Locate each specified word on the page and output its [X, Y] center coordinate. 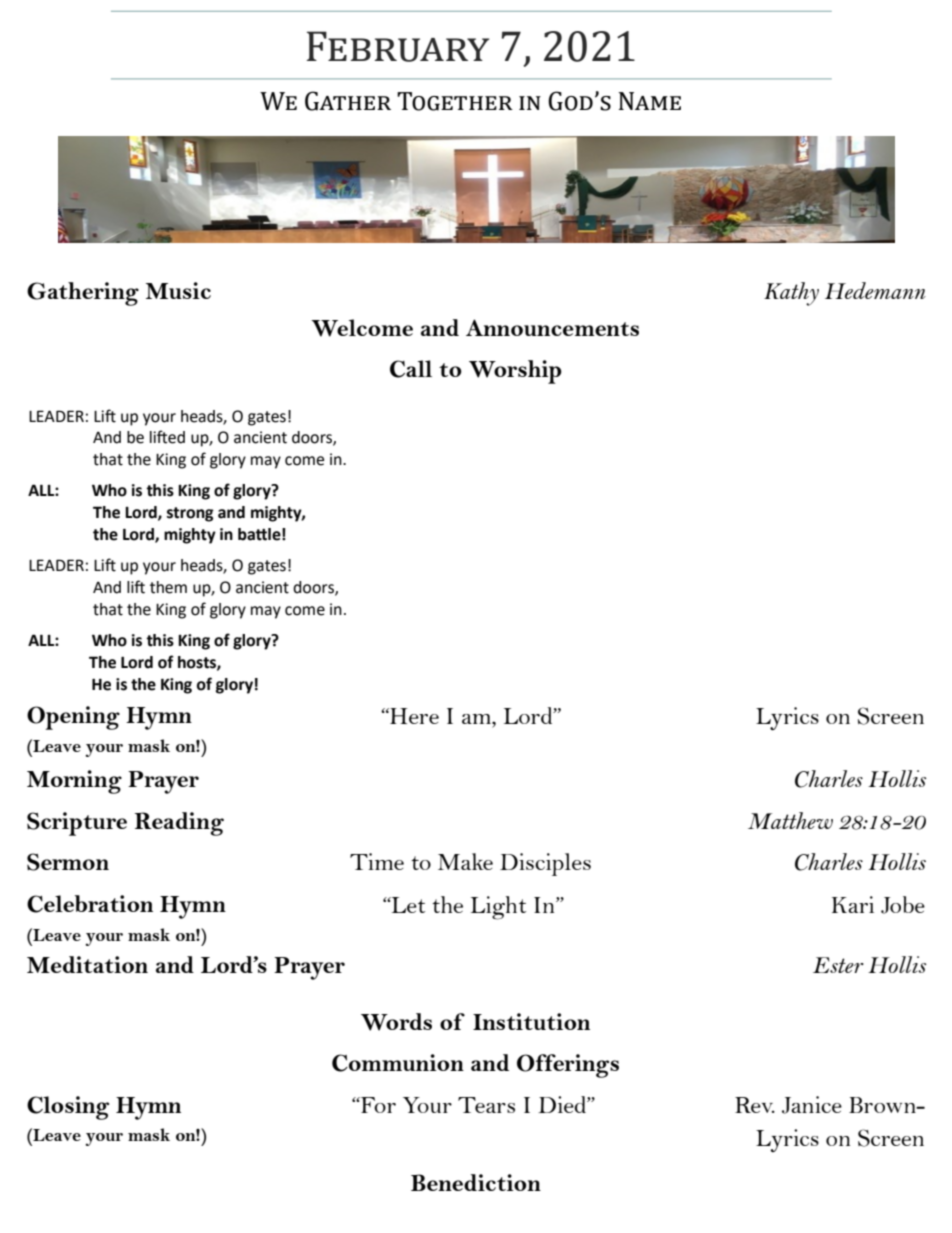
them [168, 587]
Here [413, 716]
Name [650, 101]
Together [455, 101]
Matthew [790, 820]
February [398, 46]
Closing [68, 1108]
